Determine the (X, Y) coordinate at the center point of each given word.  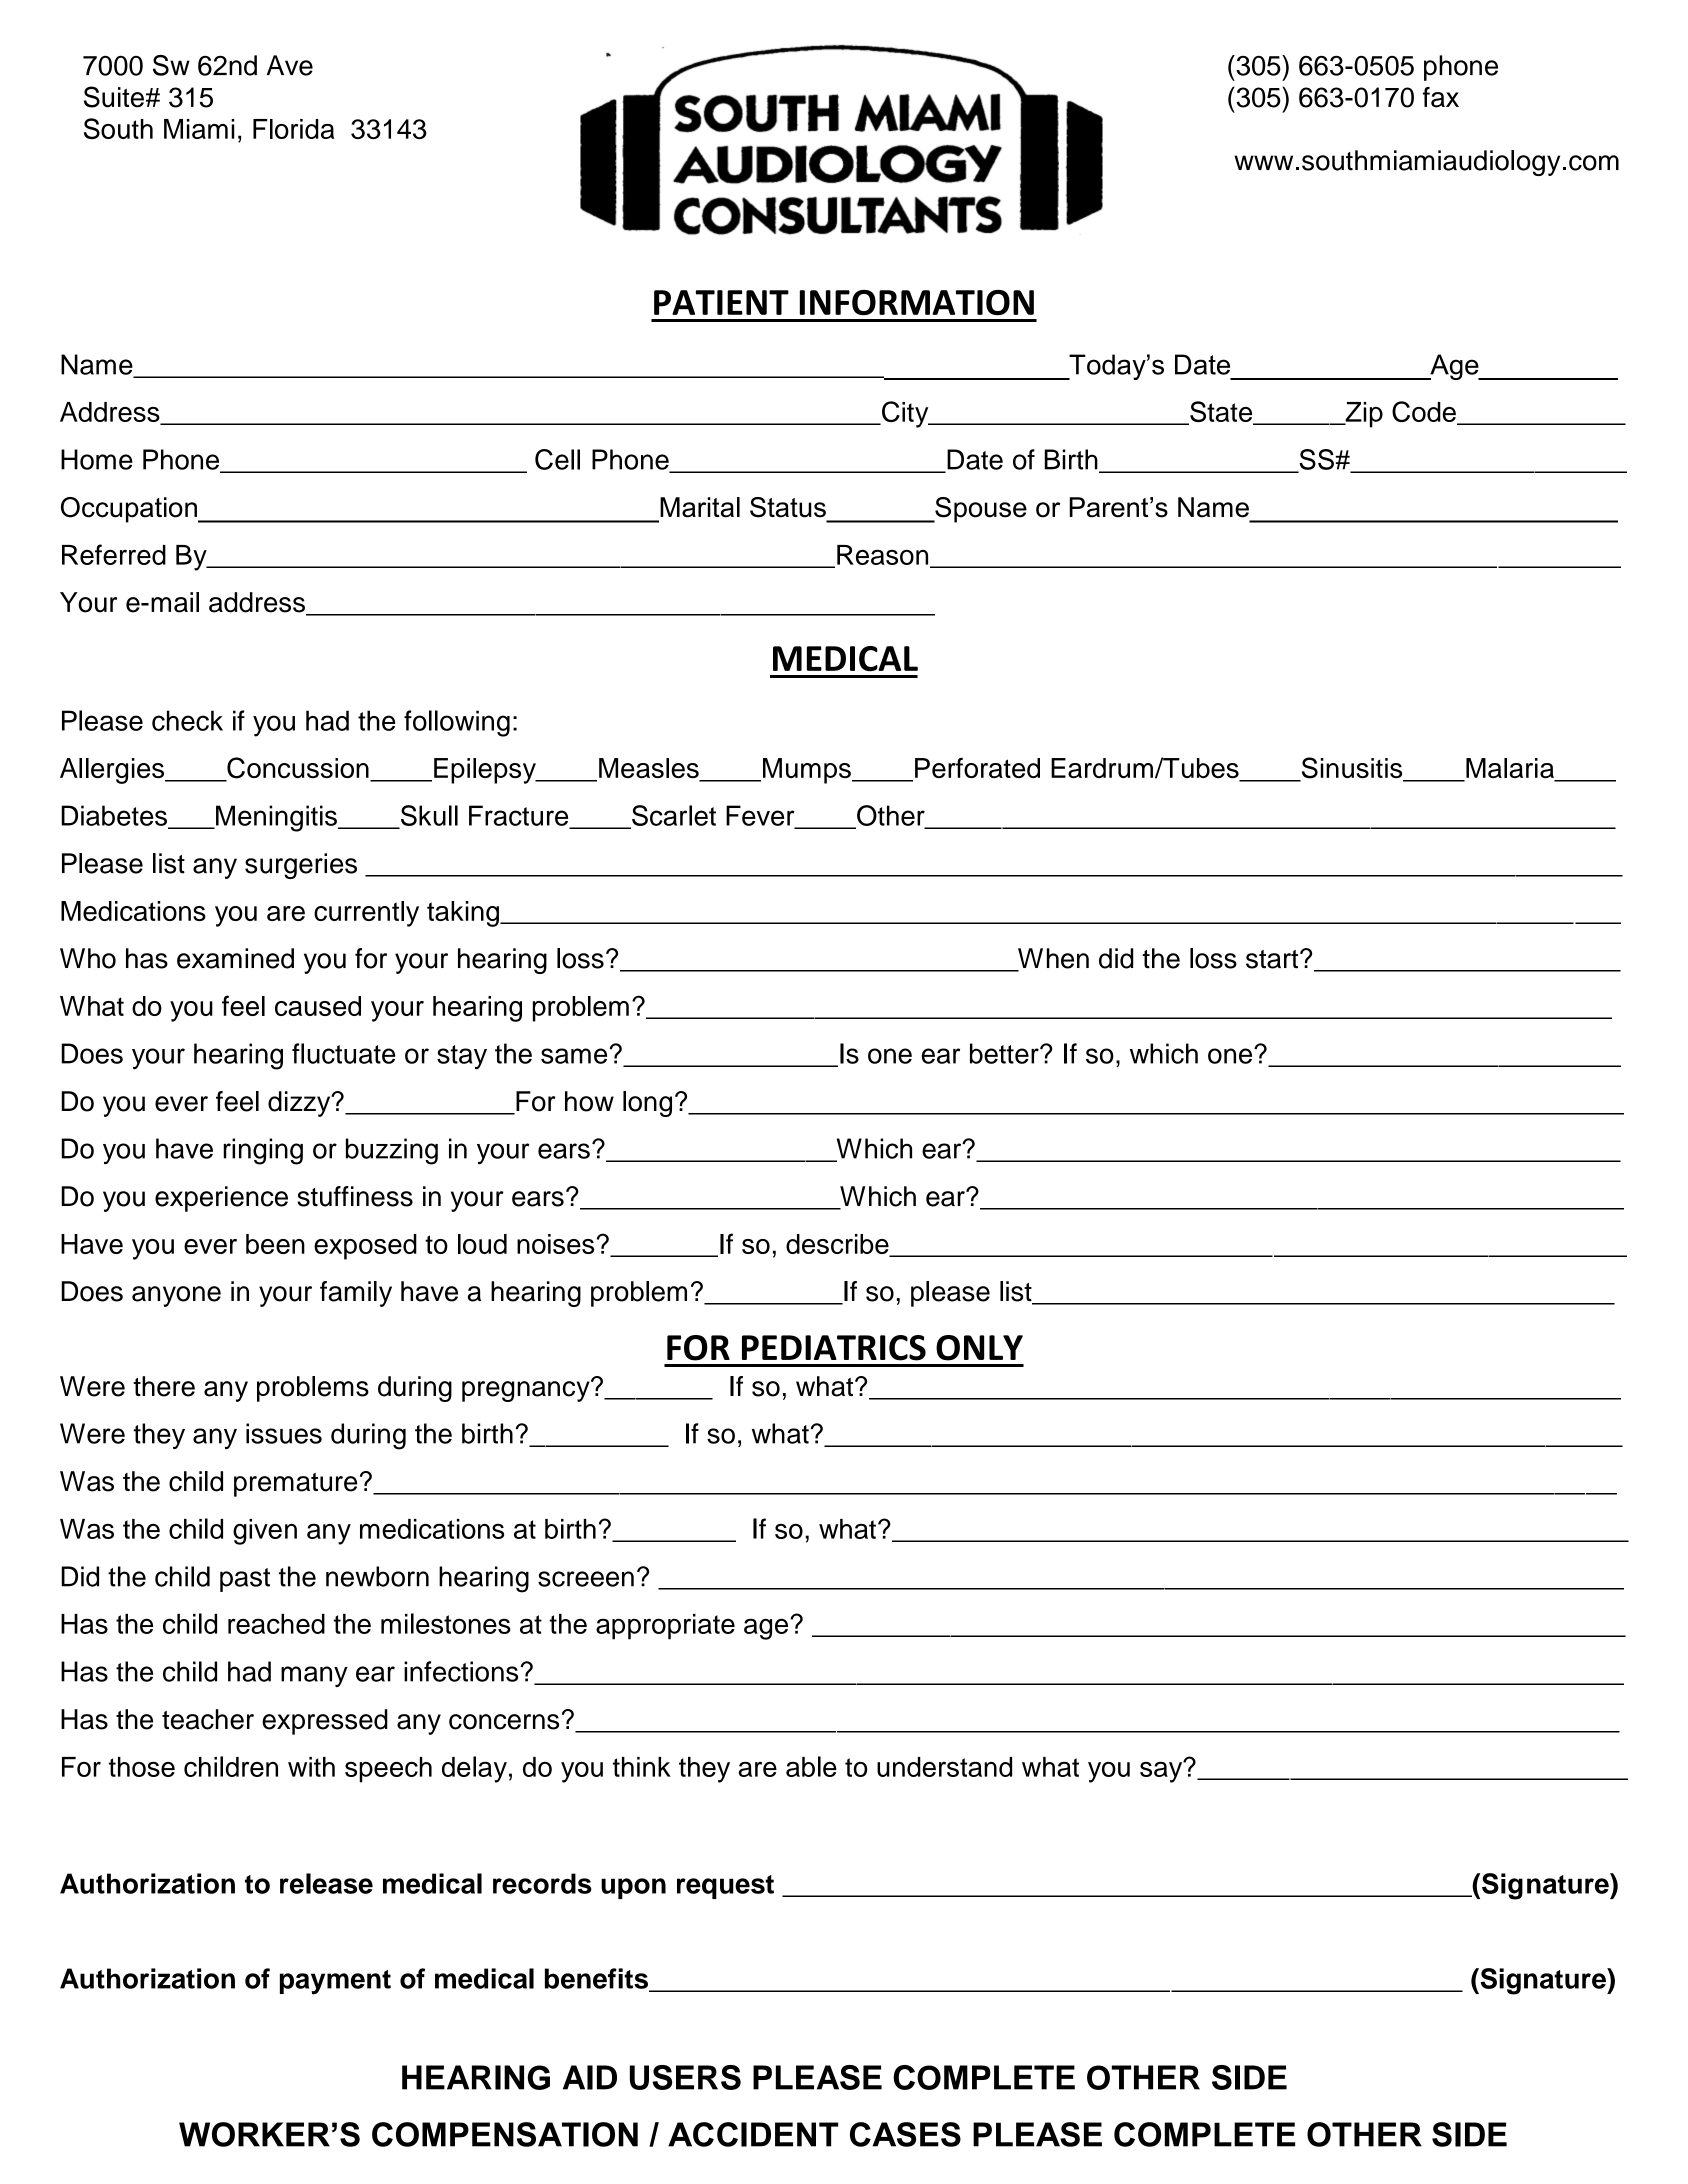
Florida (294, 129)
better (1005, 1053)
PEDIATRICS (834, 1348)
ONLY (979, 1348)
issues (284, 1433)
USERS (685, 2077)
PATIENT (721, 302)
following (457, 723)
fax (1441, 97)
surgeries (301, 866)
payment (335, 1982)
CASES (905, 2134)
